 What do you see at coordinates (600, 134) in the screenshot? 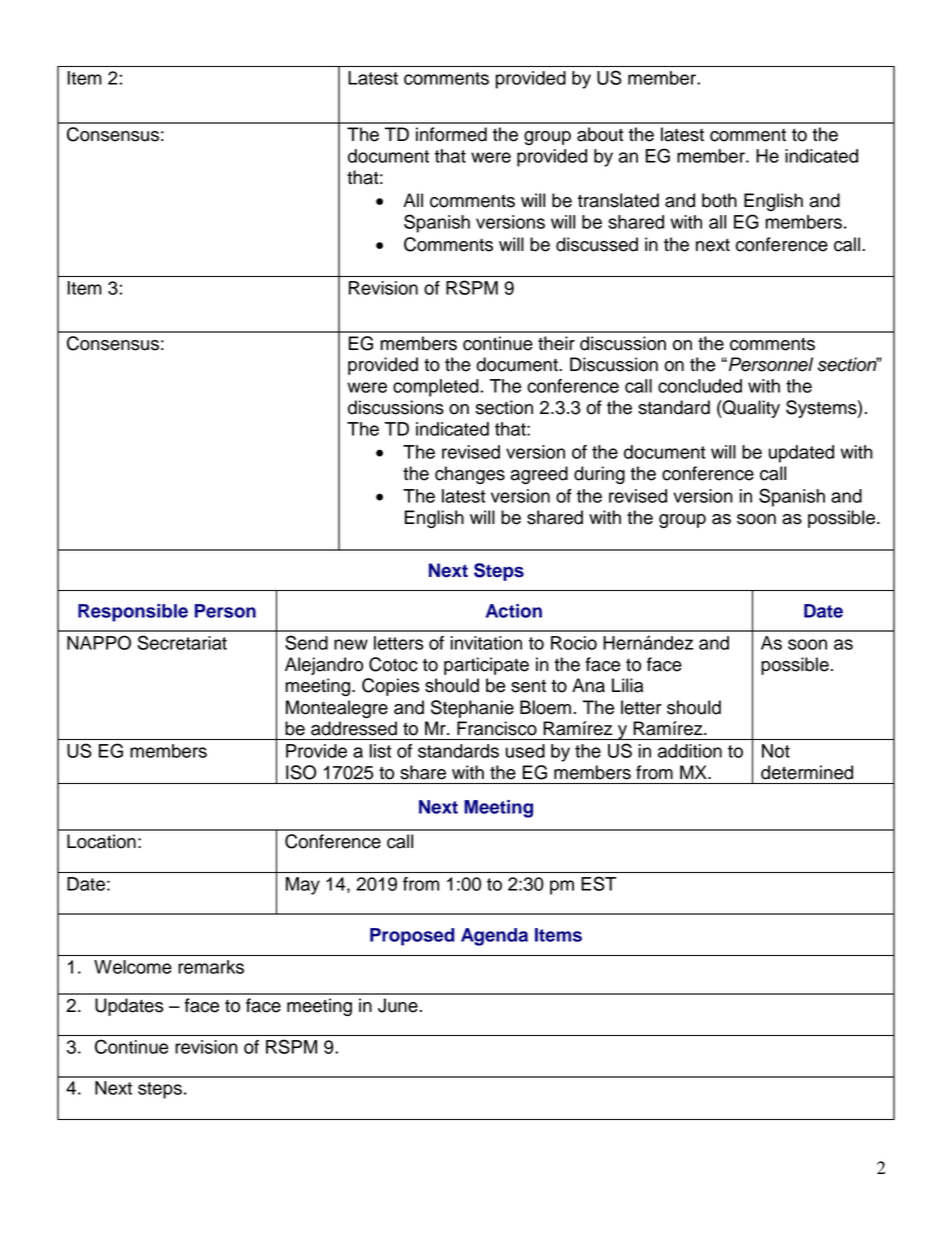
I see `about` at bounding box center [600, 134].
